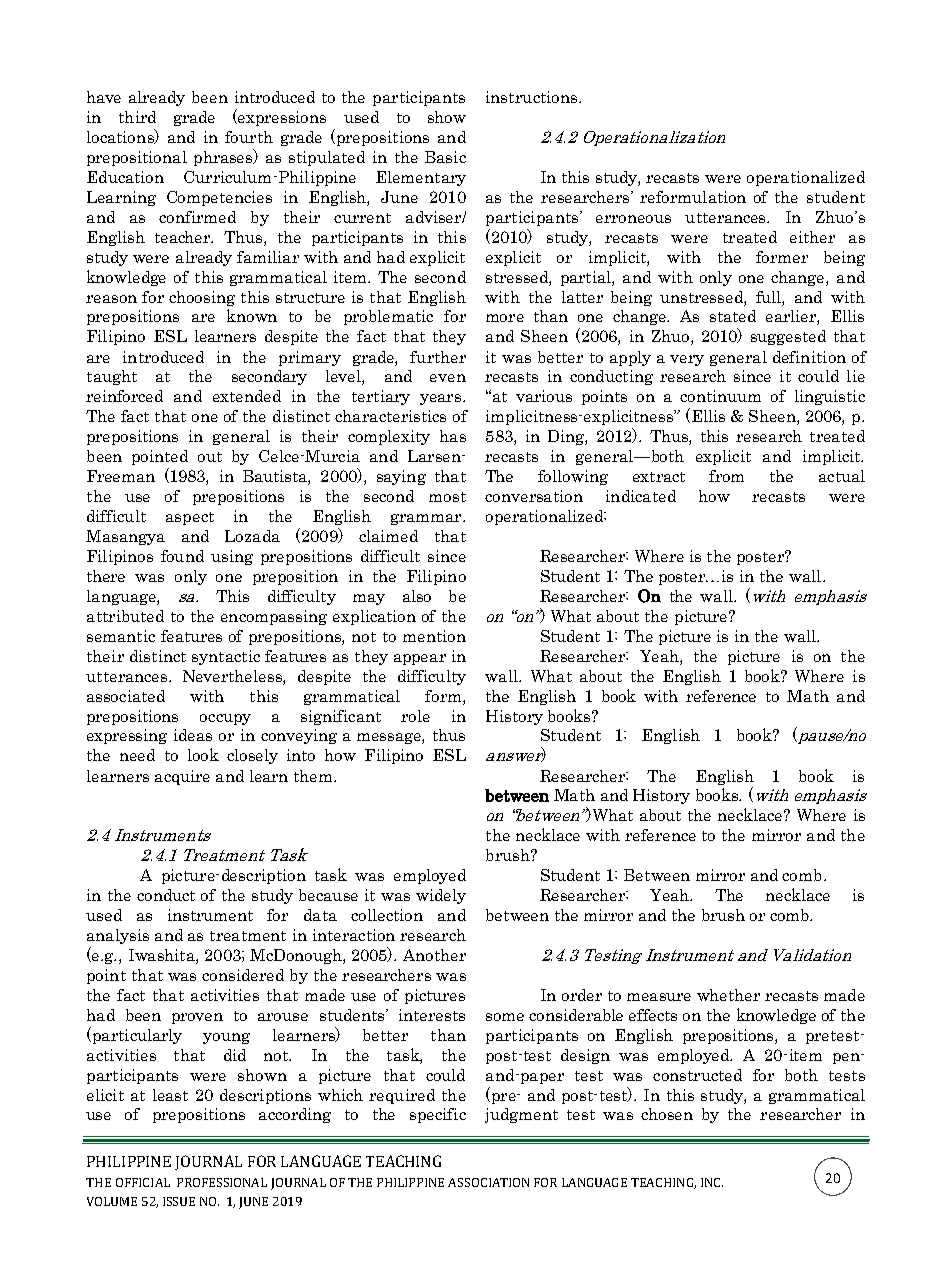  What do you see at coordinates (118, 936) in the screenshot?
I see `analysis` at bounding box center [118, 936].
